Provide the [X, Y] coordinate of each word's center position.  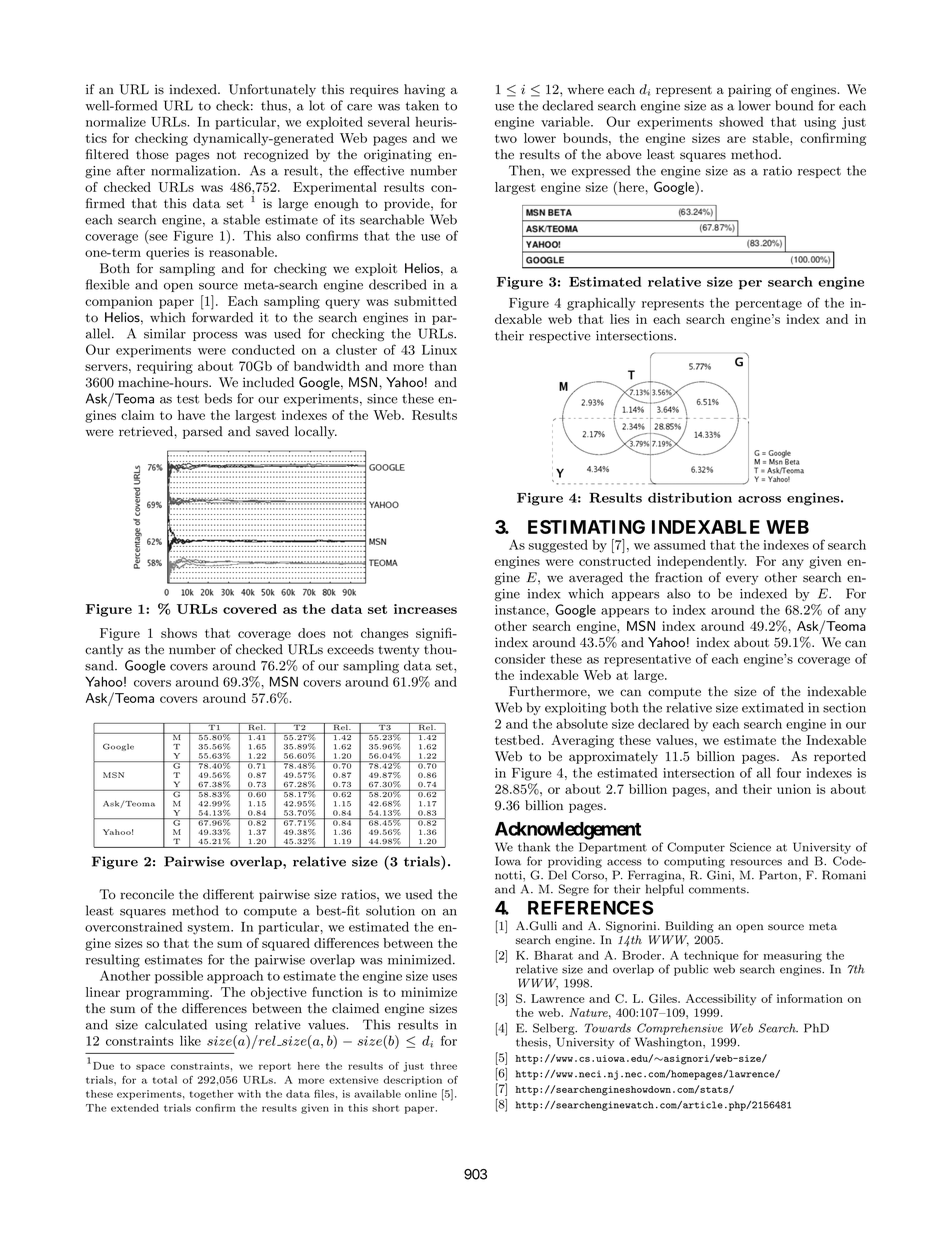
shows [179, 633]
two [506, 138]
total [165, 1080]
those [152, 154]
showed [741, 121]
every [742, 580]
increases [425, 609]
